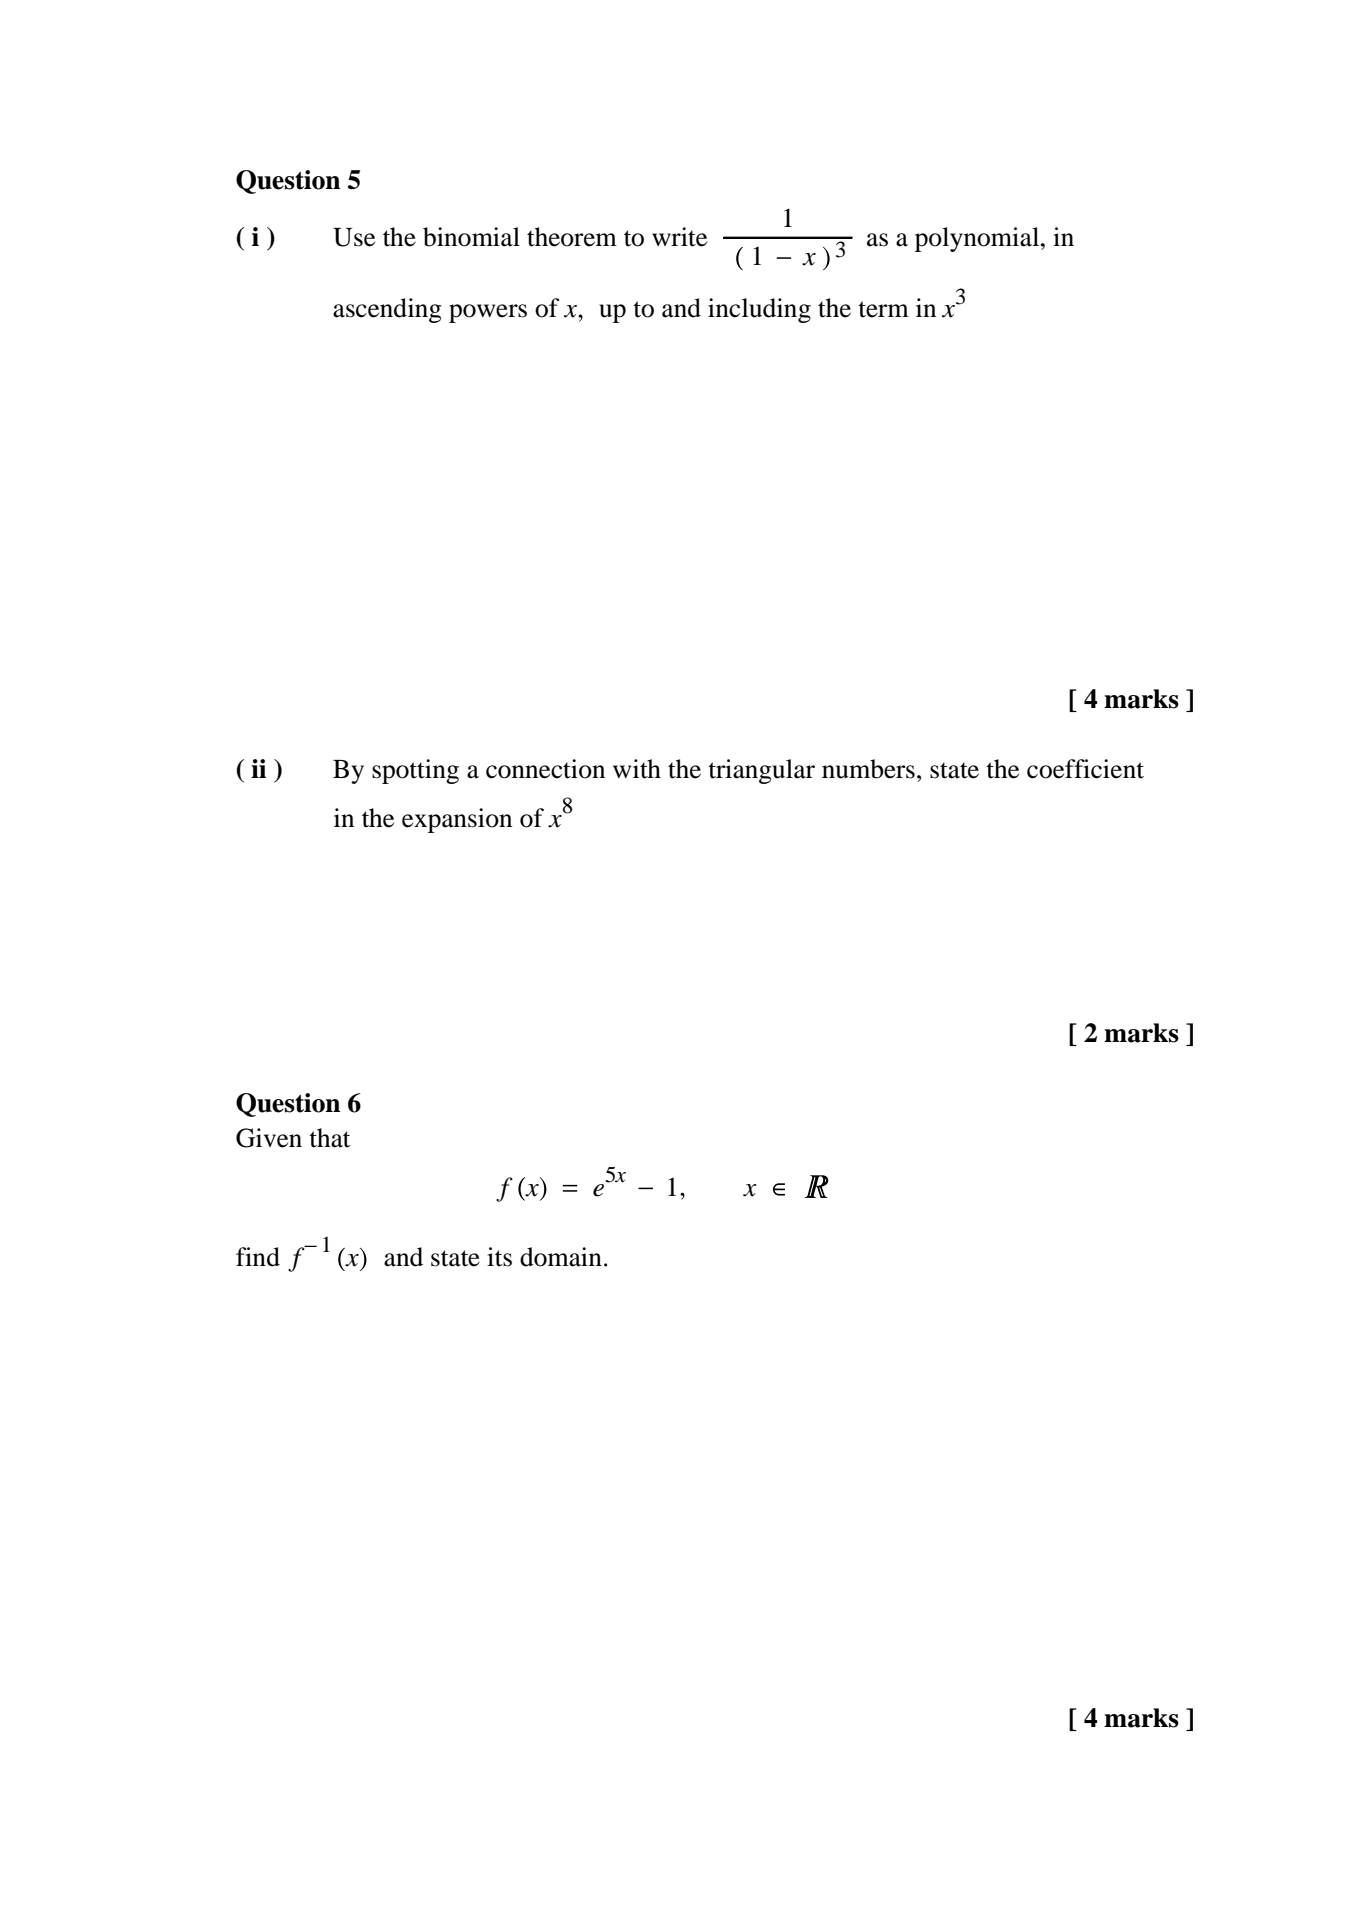 This image has height=1920, width=1357. I want to click on coefficient, so click(1085, 769).
